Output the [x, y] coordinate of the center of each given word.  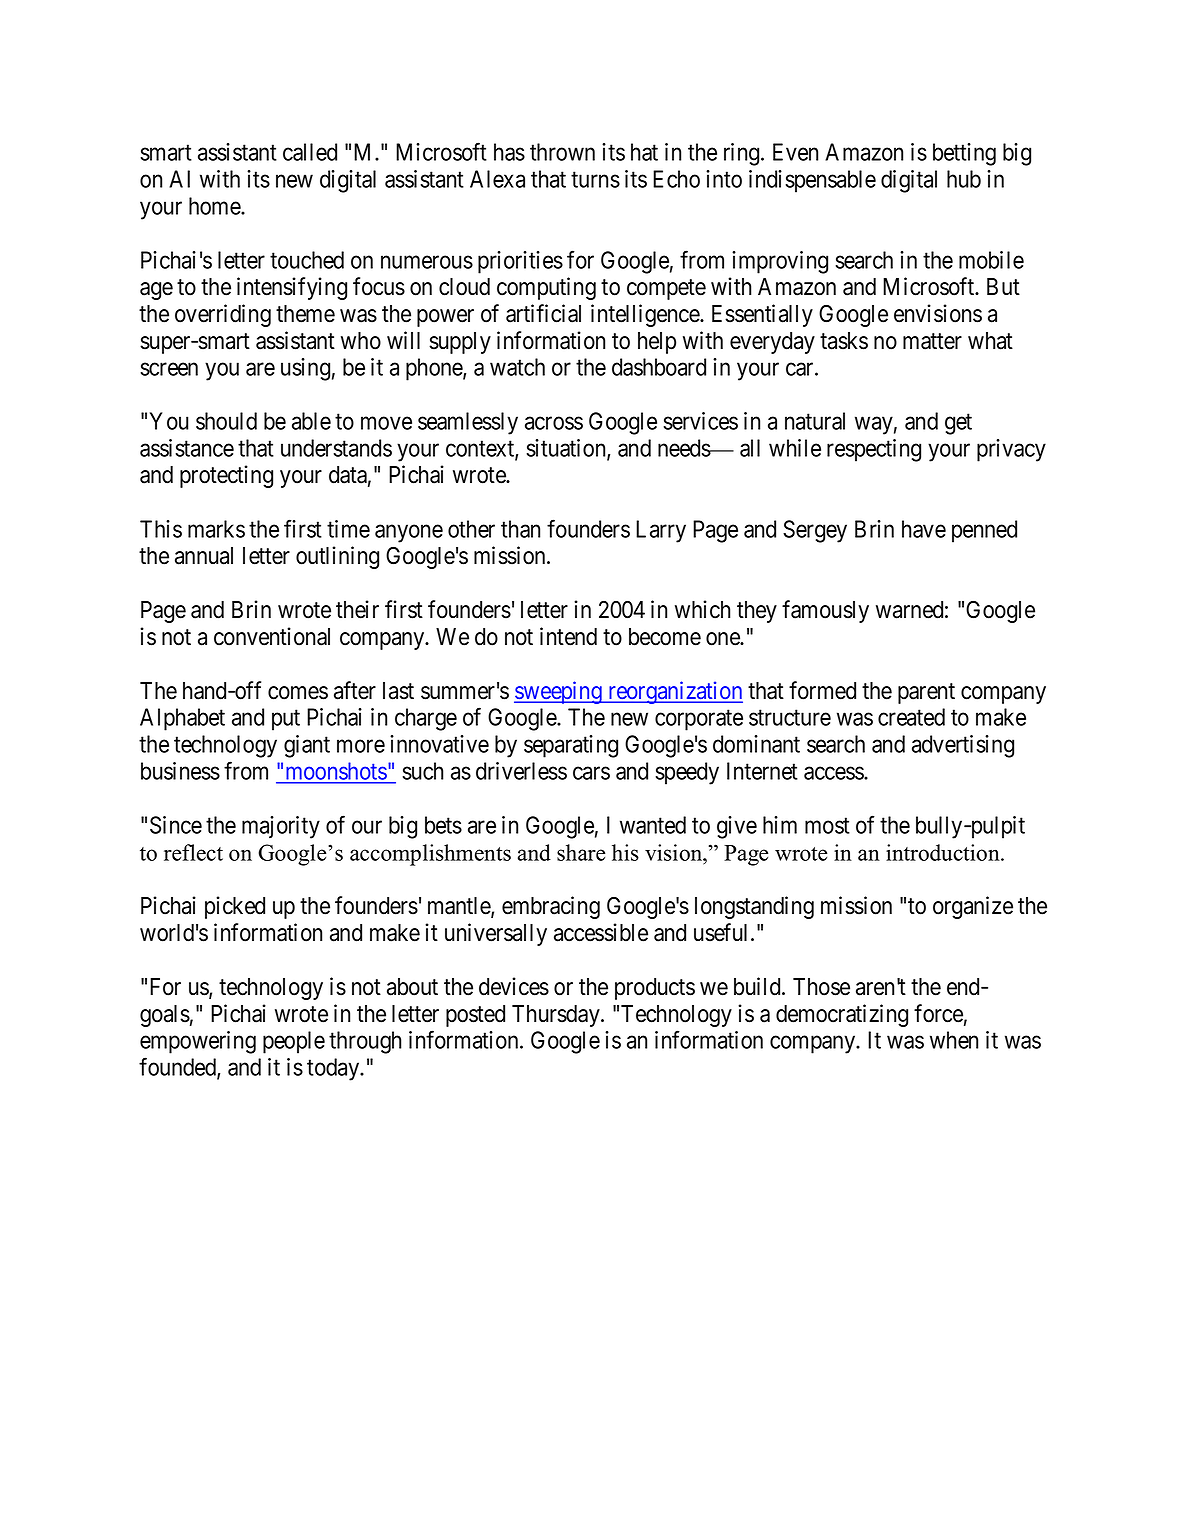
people [294, 1042]
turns [595, 180]
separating [571, 746]
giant [307, 746]
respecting [874, 450]
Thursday [557, 1016]
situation [567, 449]
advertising [963, 746]
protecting [226, 476]
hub [964, 179]
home [215, 206]
